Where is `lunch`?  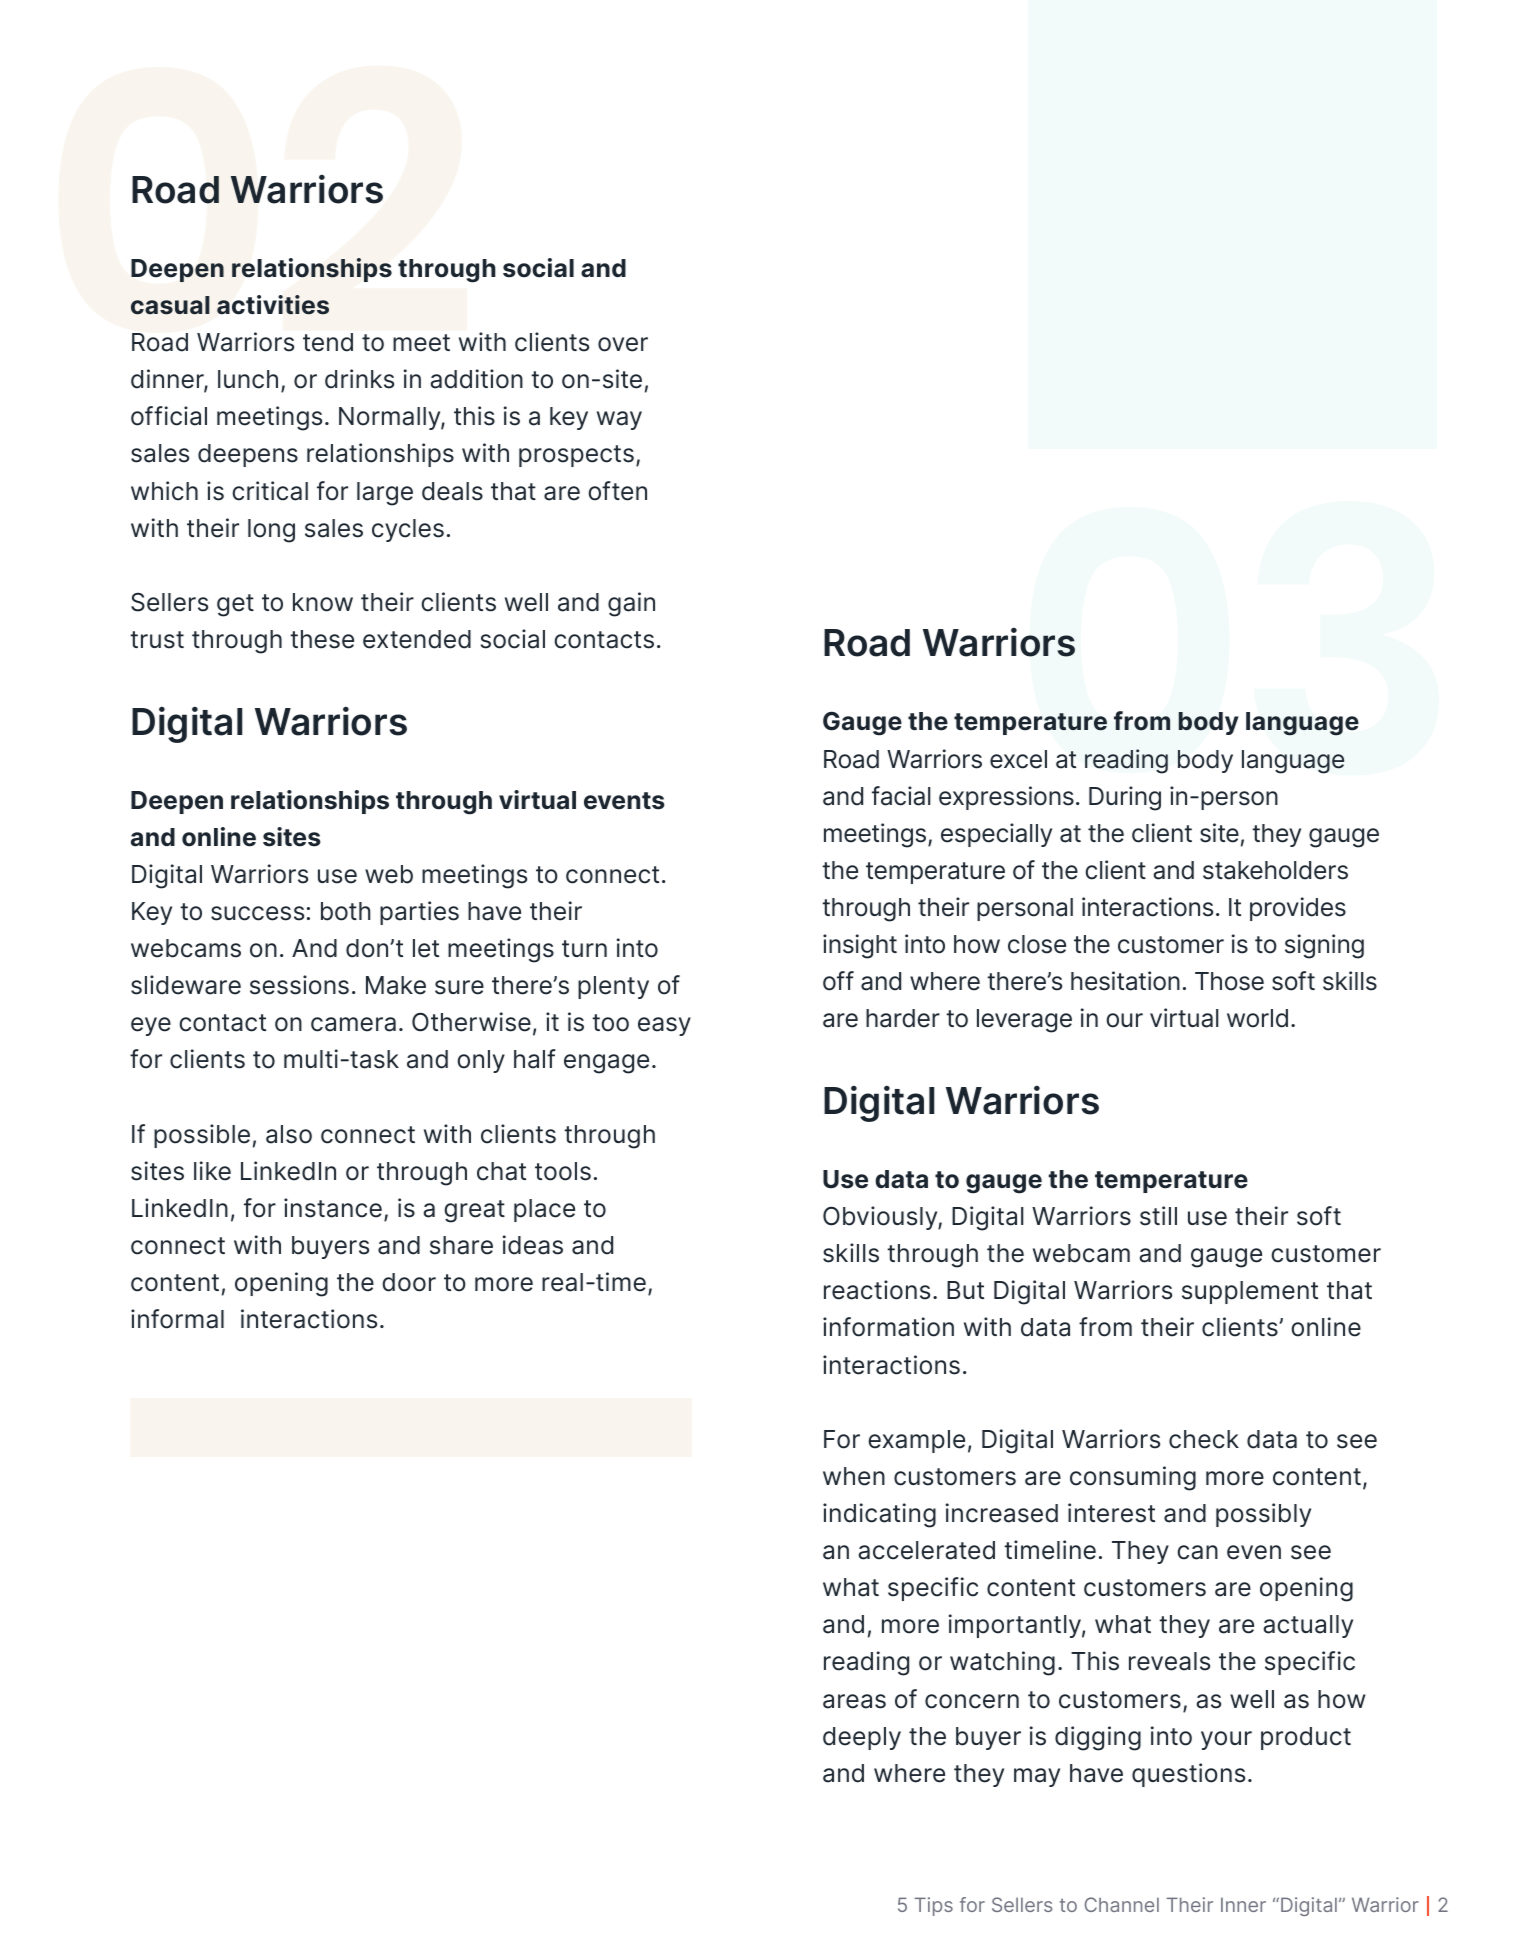
lunch is located at coordinates (248, 379).
